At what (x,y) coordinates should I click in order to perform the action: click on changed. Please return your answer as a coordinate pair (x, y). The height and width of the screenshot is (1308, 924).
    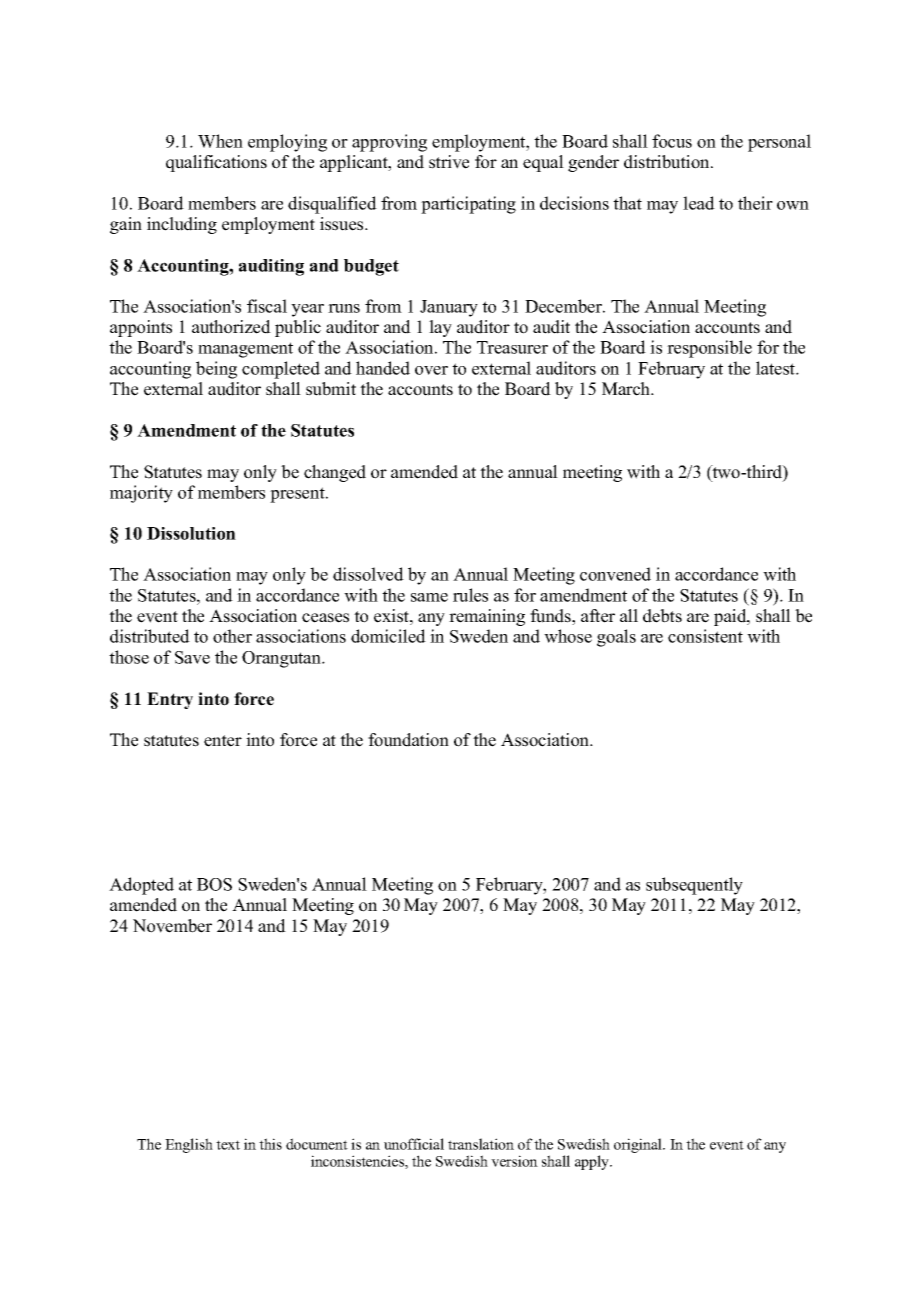
    Looking at the image, I should click on (335, 473).
